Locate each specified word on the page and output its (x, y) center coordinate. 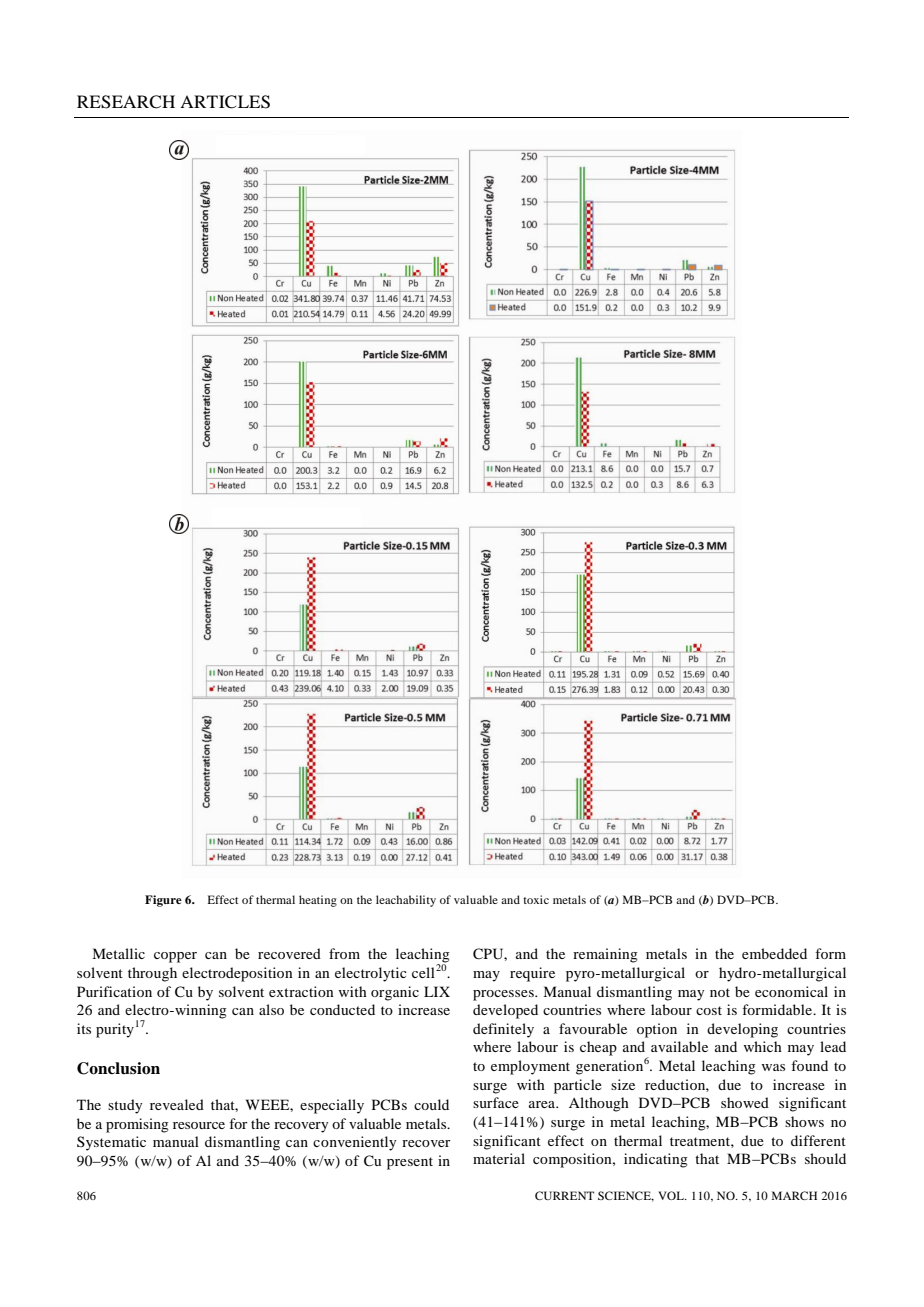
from (344, 953)
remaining (605, 955)
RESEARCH (126, 102)
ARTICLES (225, 102)
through (152, 974)
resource (199, 1125)
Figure (163, 901)
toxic (536, 899)
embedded (774, 953)
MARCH (794, 1195)
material (499, 1158)
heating (318, 901)
